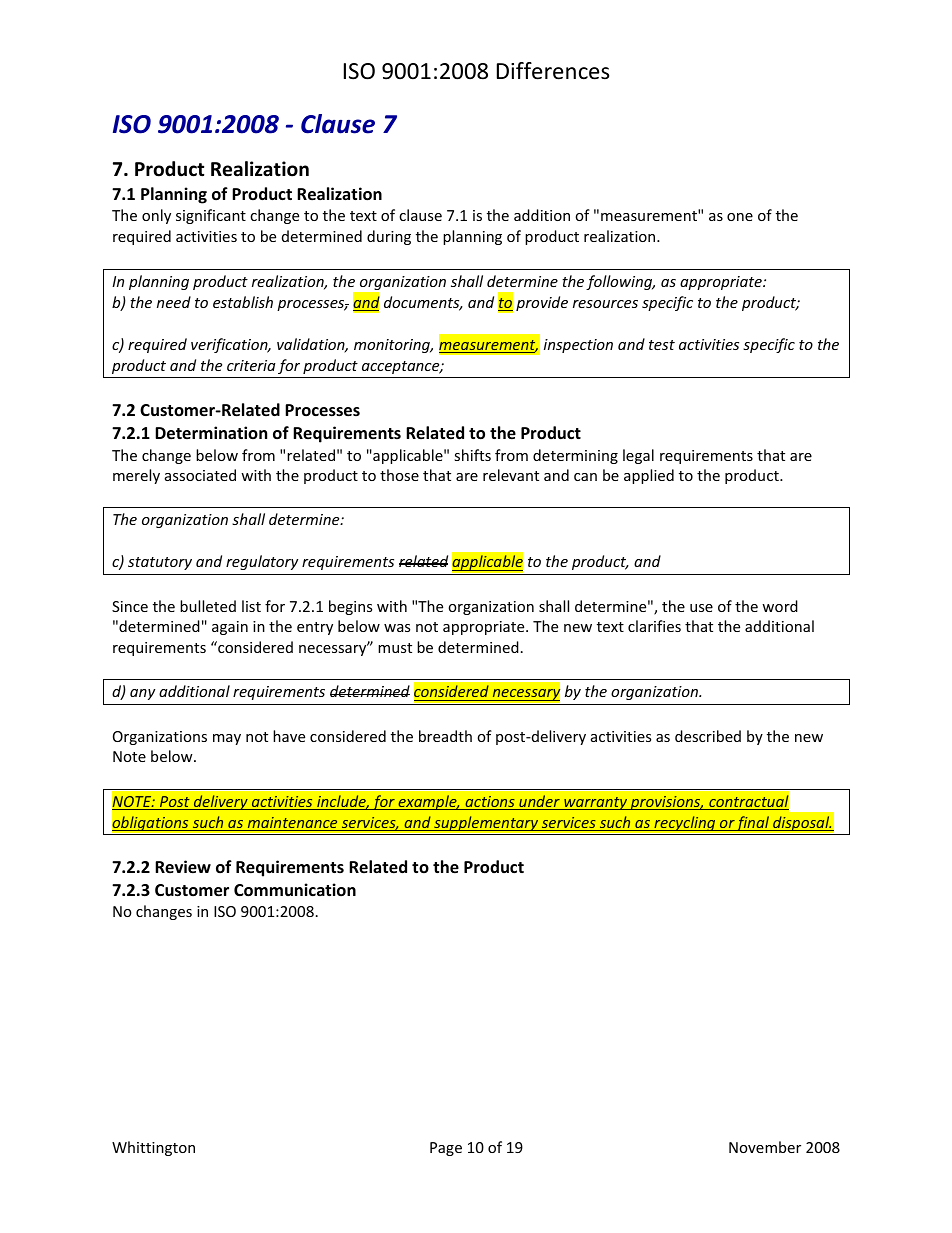 The height and width of the document is (1233, 952). I want to click on clarifies, so click(654, 626).
